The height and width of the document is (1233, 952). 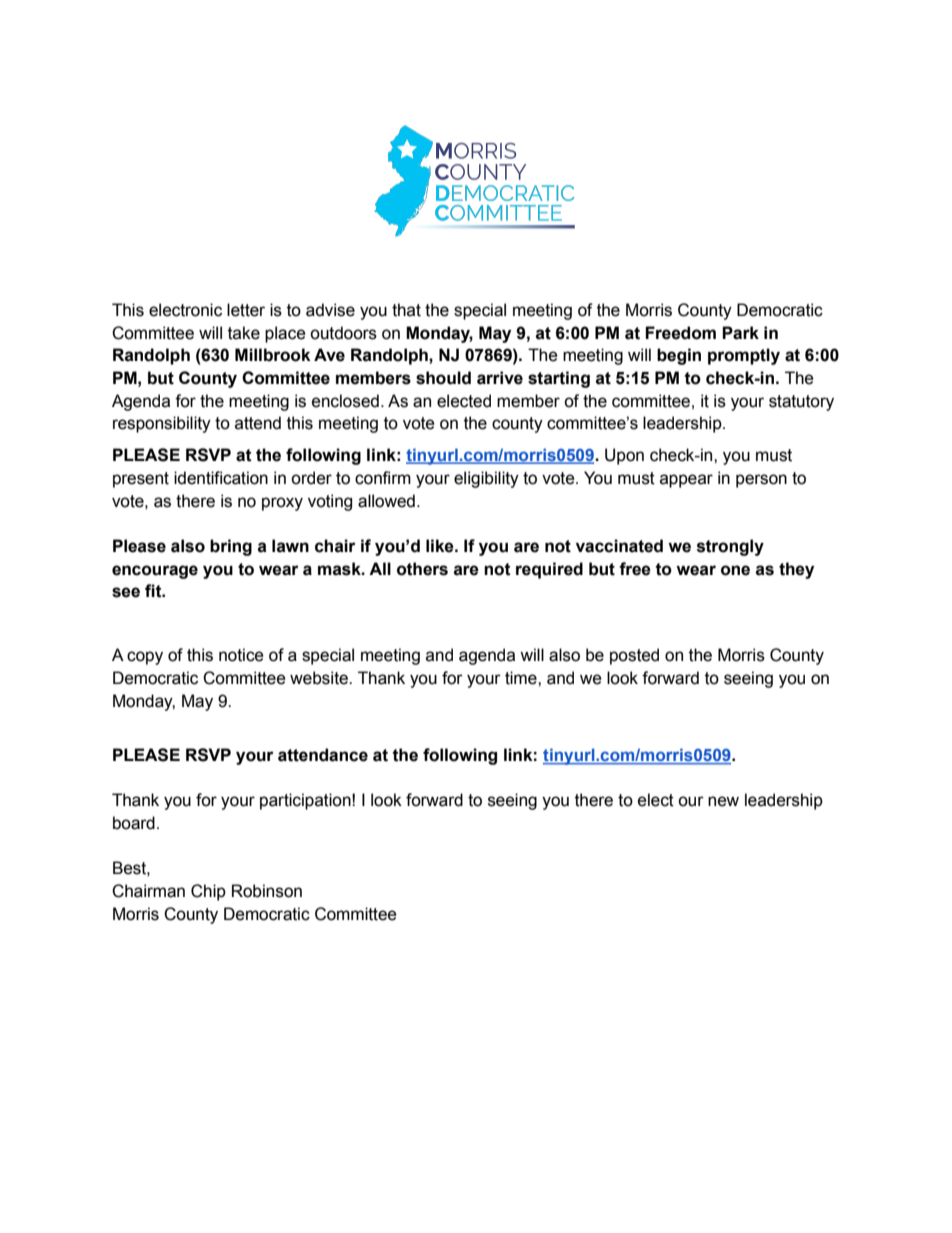 I want to click on notice, so click(x=241, y=655).
